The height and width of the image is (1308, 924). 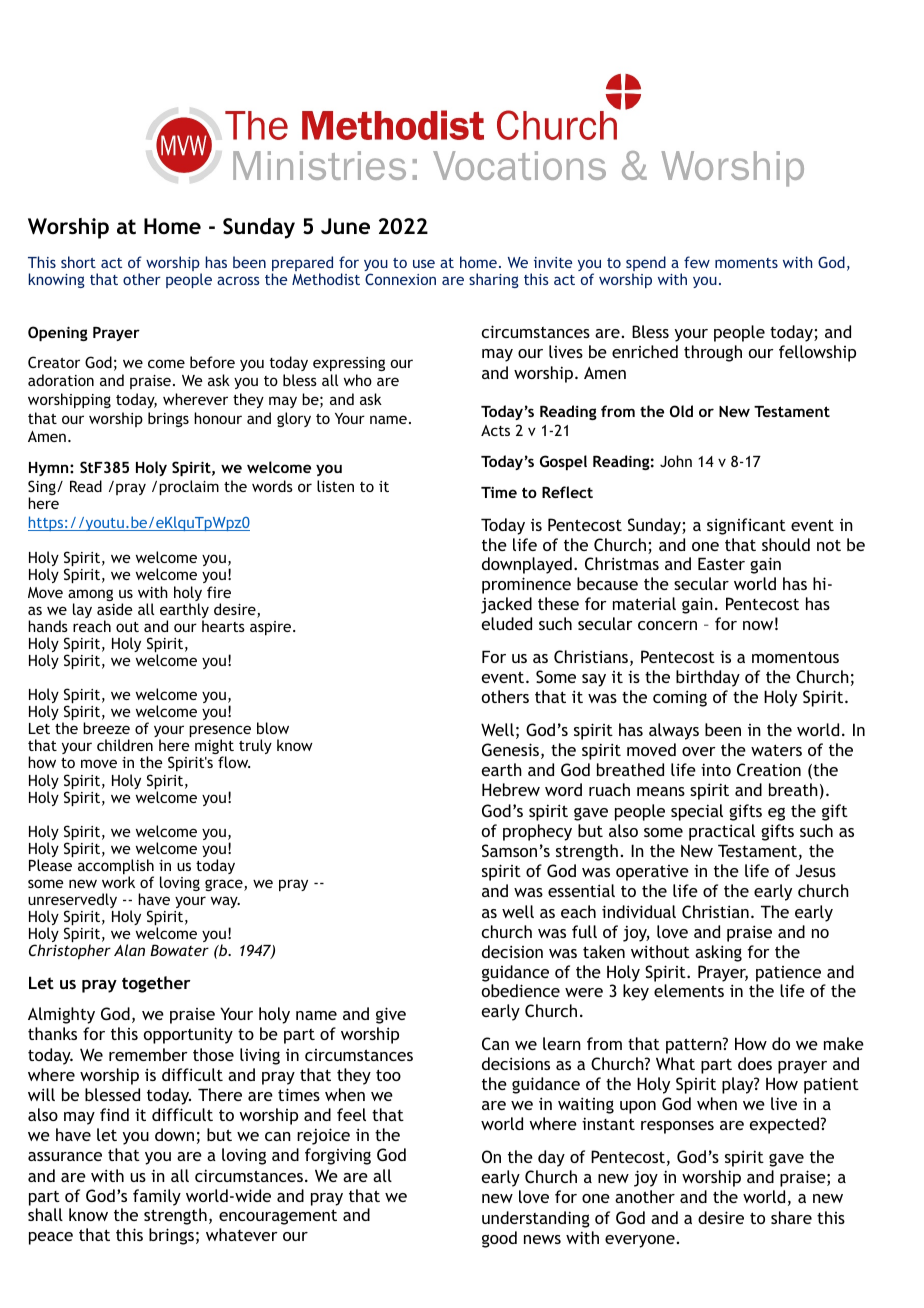 What do you see at coordinates (526, 585) in the image?
I see `prominence` at bounding box center [526, 585].
